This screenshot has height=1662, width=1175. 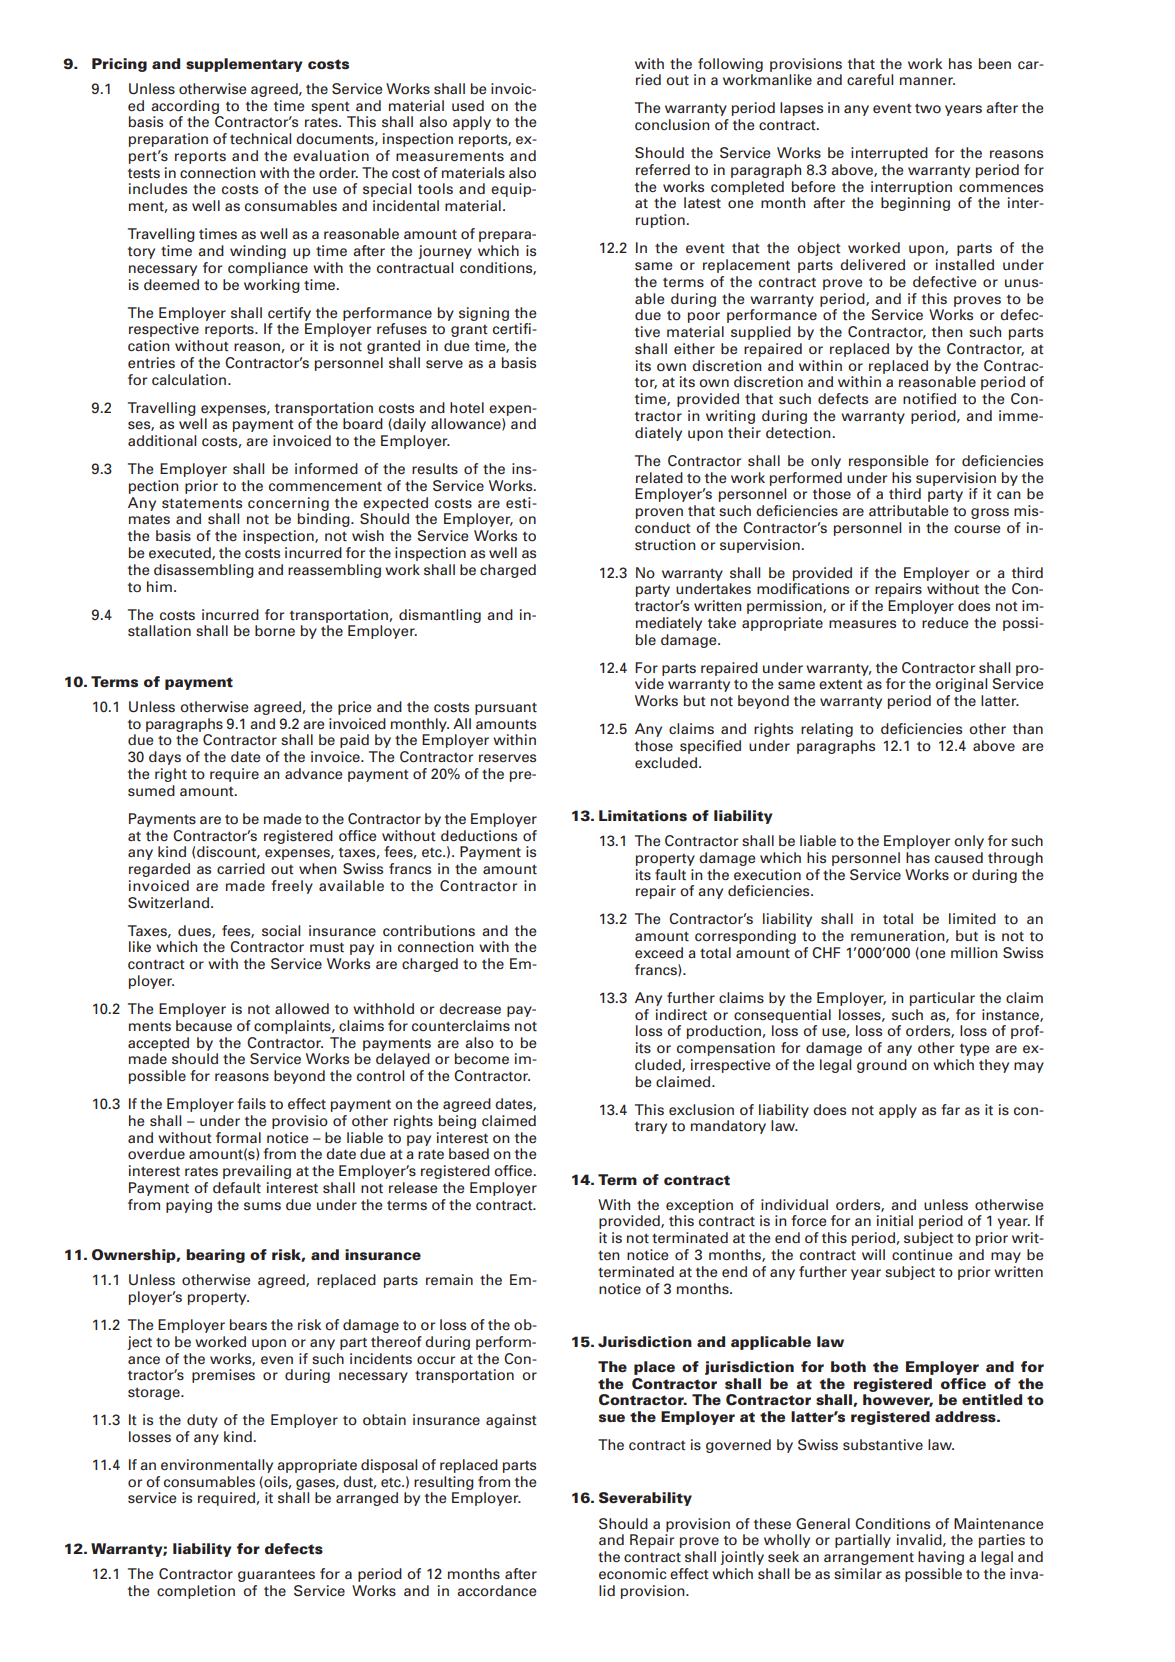 What do you see at coordinates (895, 1220) in the screenshot?
I see `initial` at bounding box center [895, 1220].
